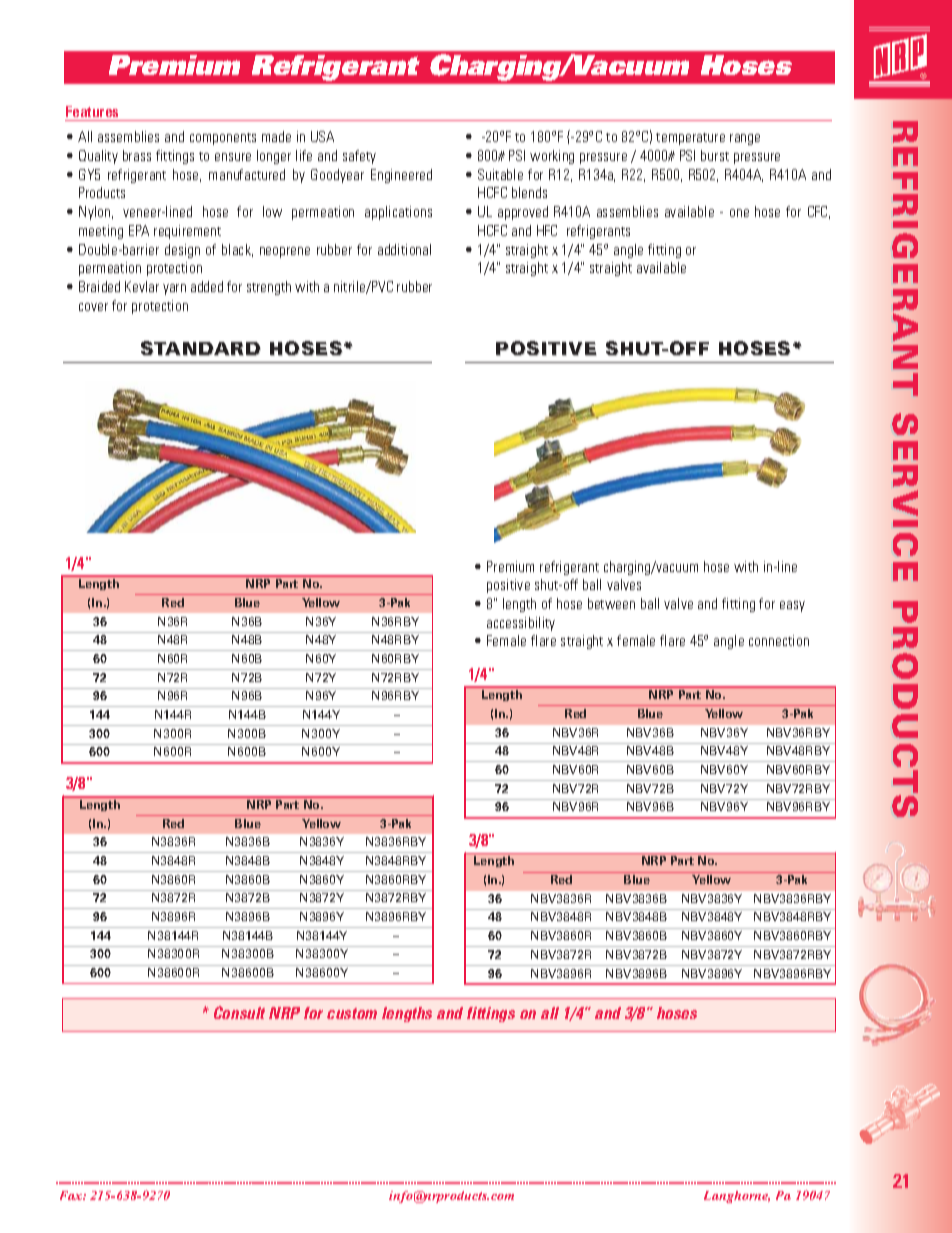 This image has height=1233, width=952. Describe the element at coordinates (611, 603) in the image. I see `between` at that location.
